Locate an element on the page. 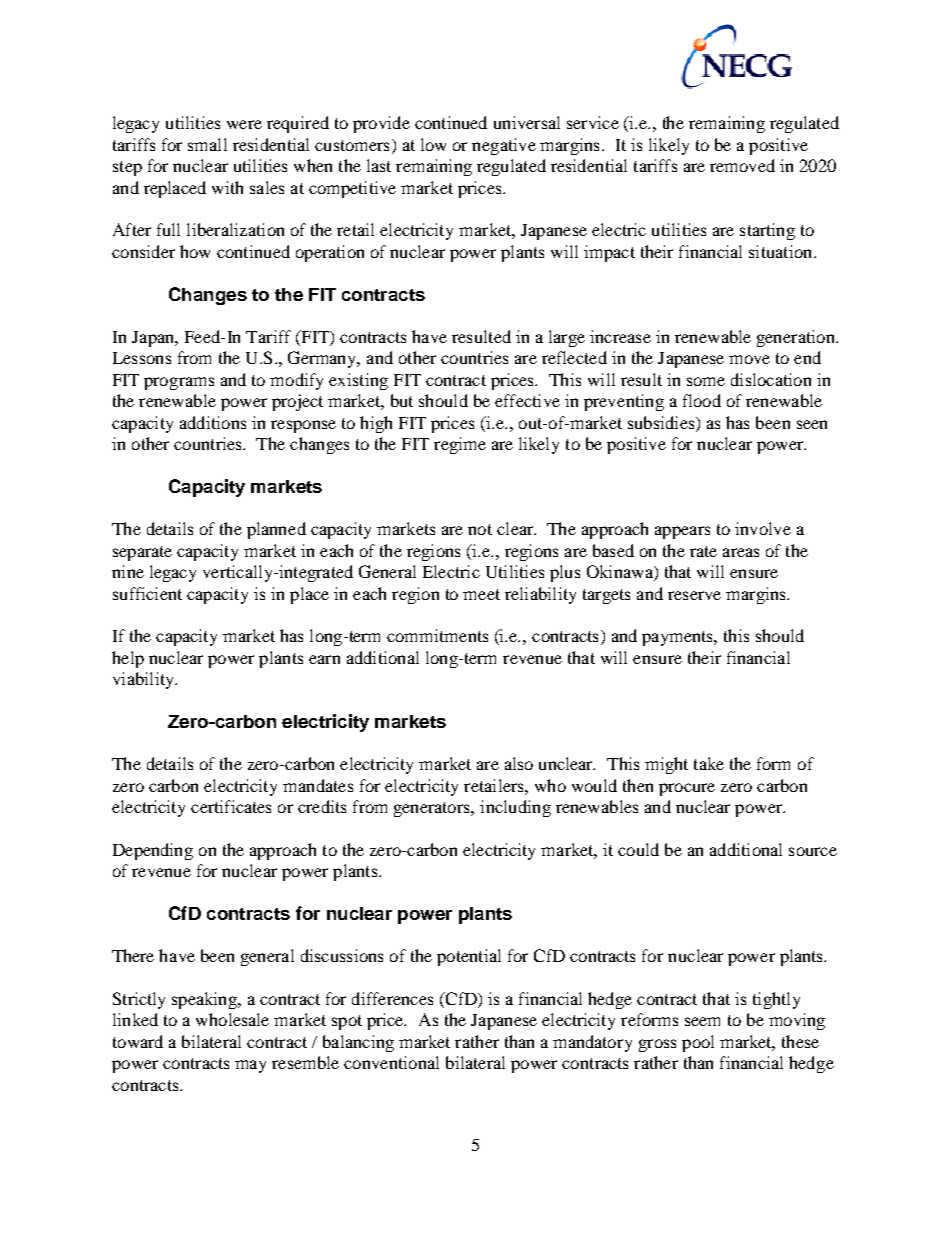  flood is located at coordinates (702, 400).
